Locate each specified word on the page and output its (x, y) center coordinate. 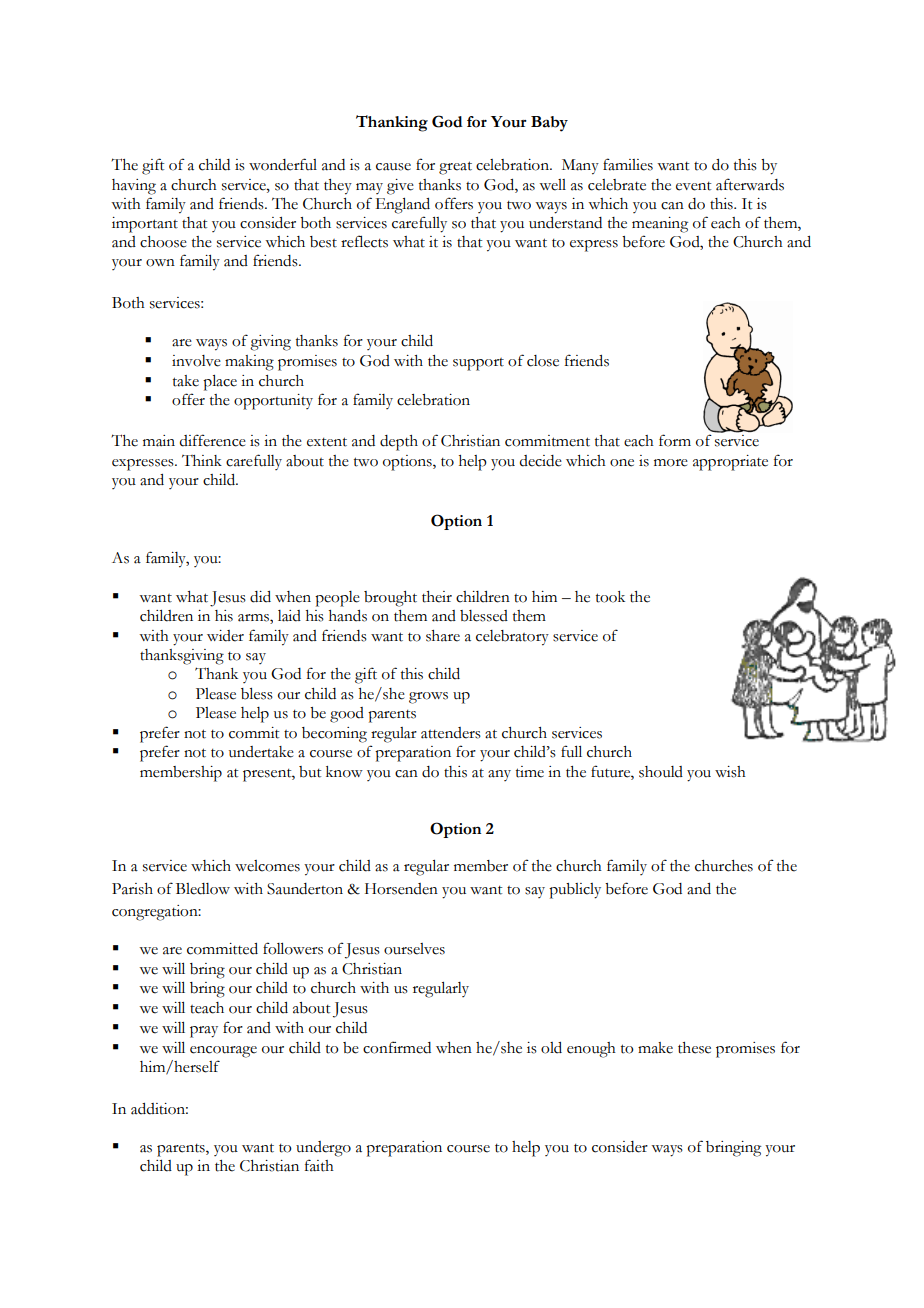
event (693, 186)
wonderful (283, 164)
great (455, 168)
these (694, 1048)
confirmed (397, 1047)
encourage (223, 1052)
